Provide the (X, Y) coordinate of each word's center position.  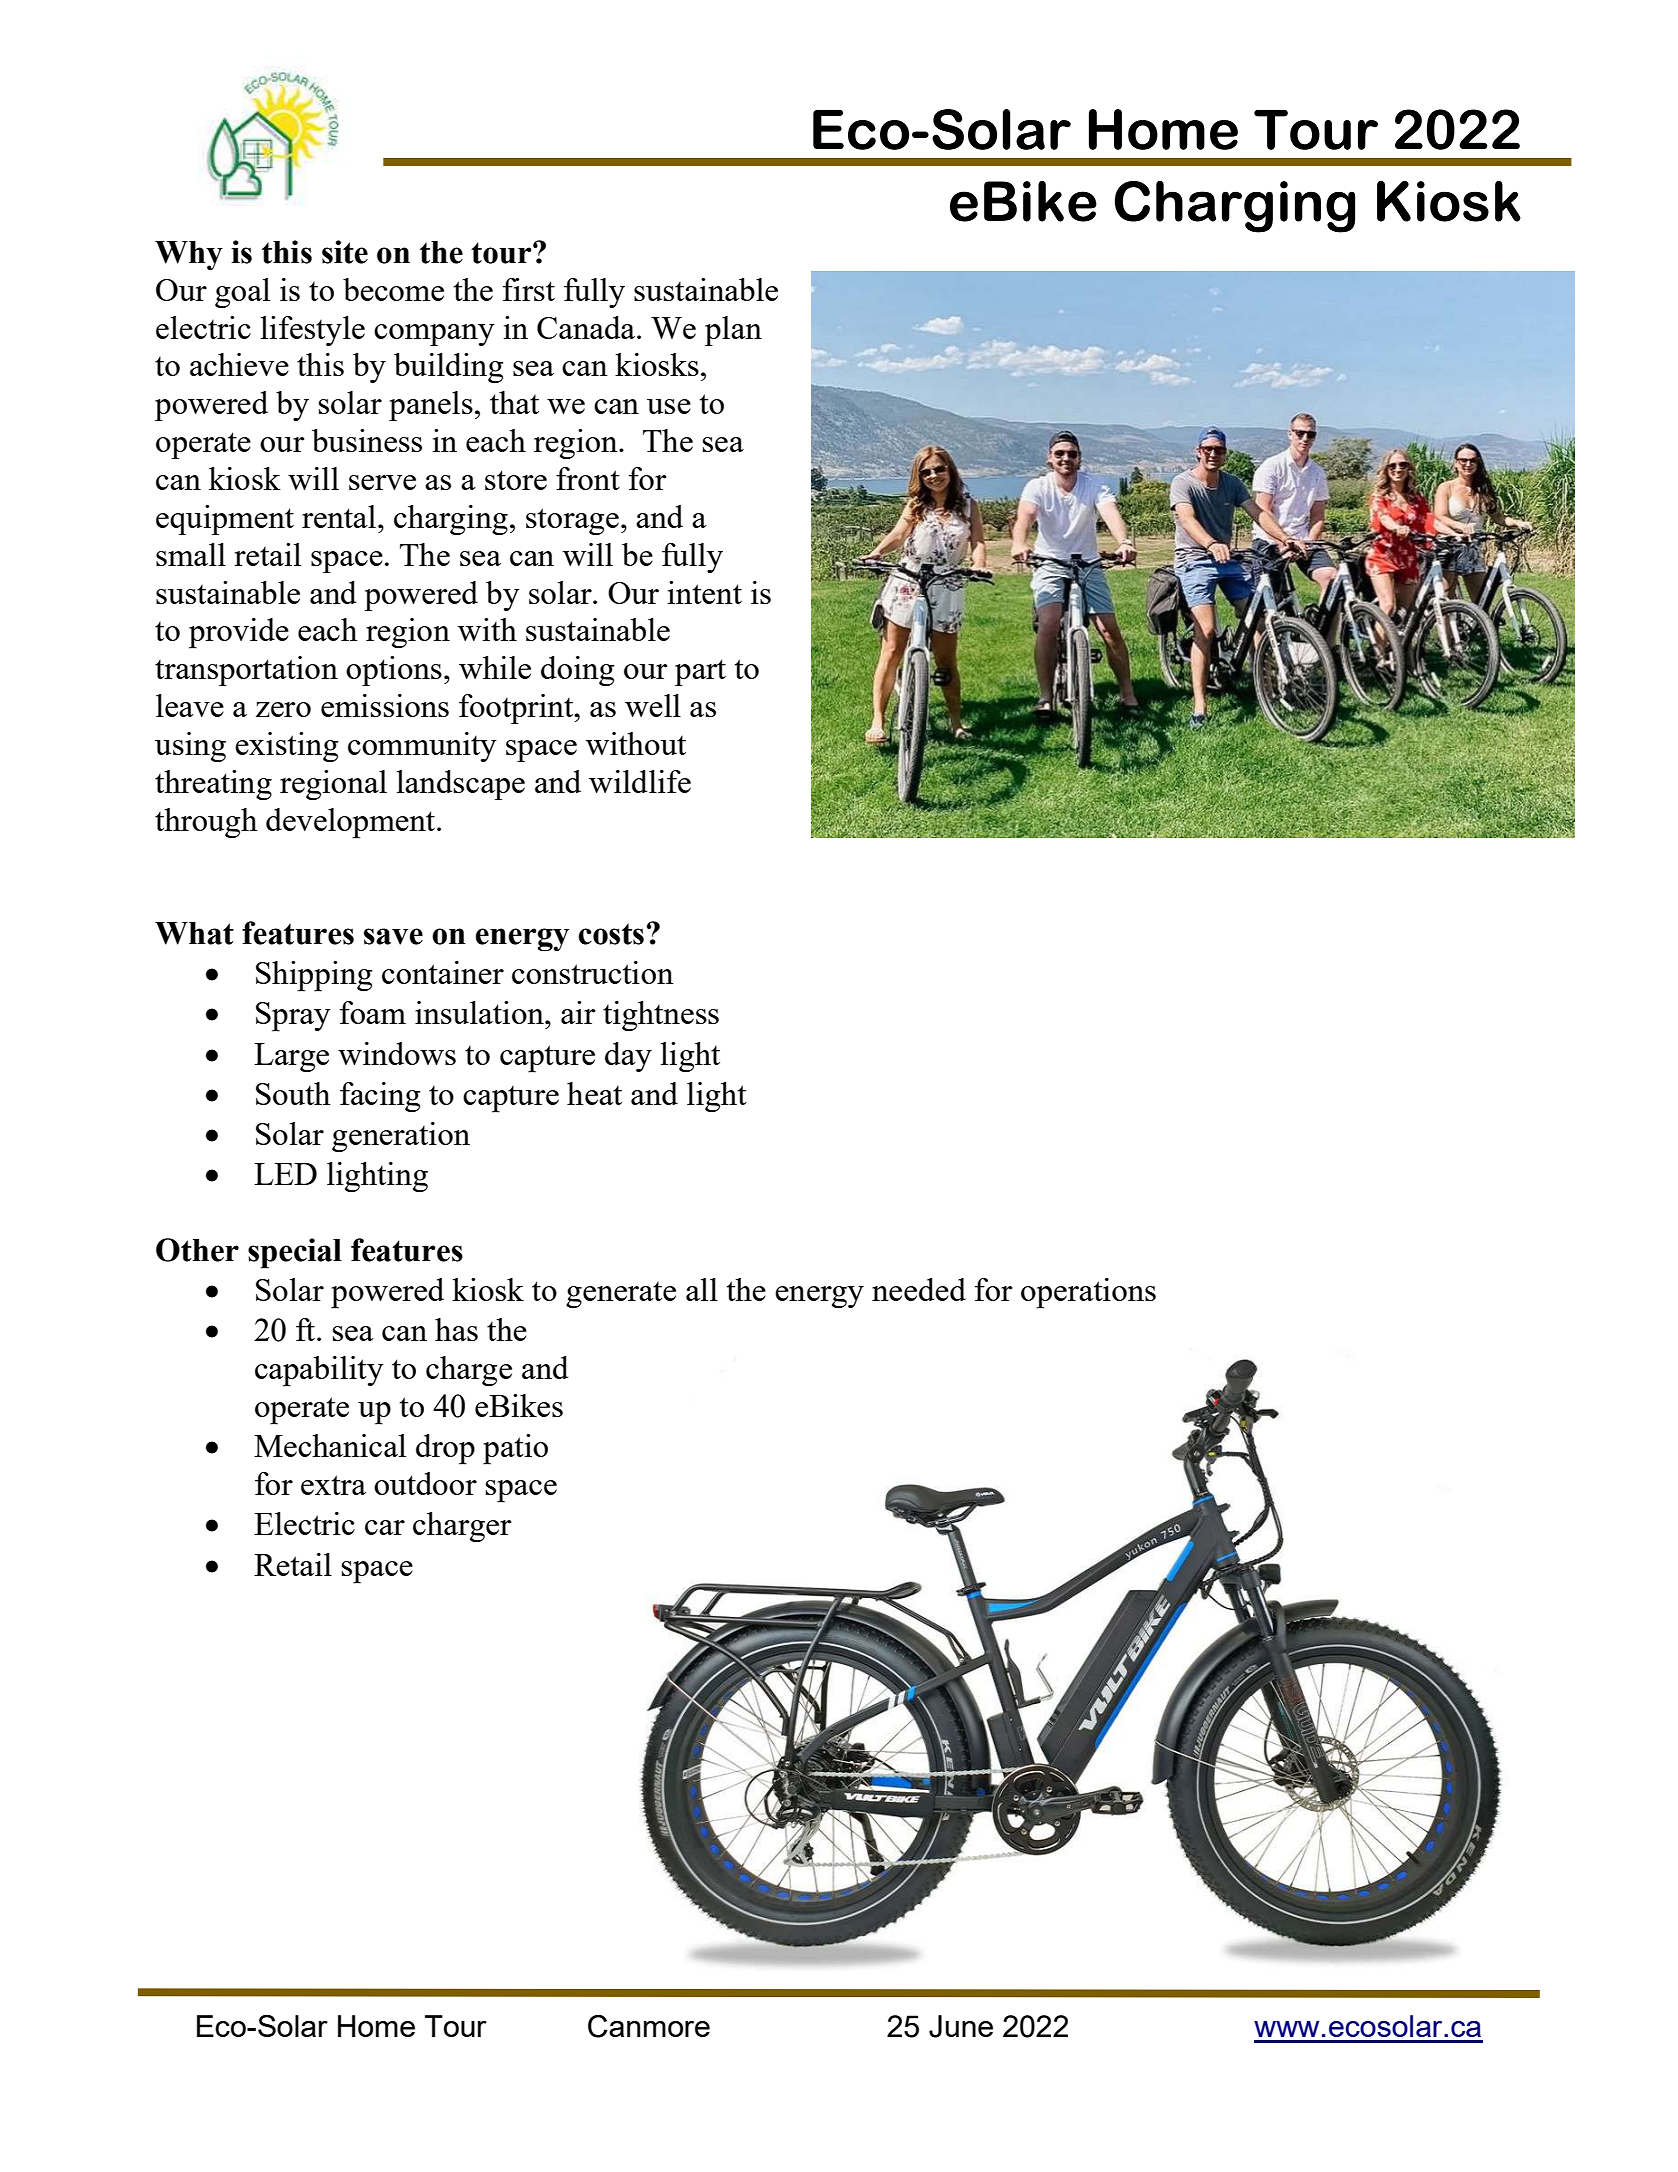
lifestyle (313, 331)
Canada (586, 327)
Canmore (649, 2026)
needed (919, 1289)
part (700, 672)
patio (515, 1449)
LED (285, 1174)
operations (1088, 1293)
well (653, 705)
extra (333, 1485)
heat (594, 1093)
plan (733, 331)
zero (283, 709)
